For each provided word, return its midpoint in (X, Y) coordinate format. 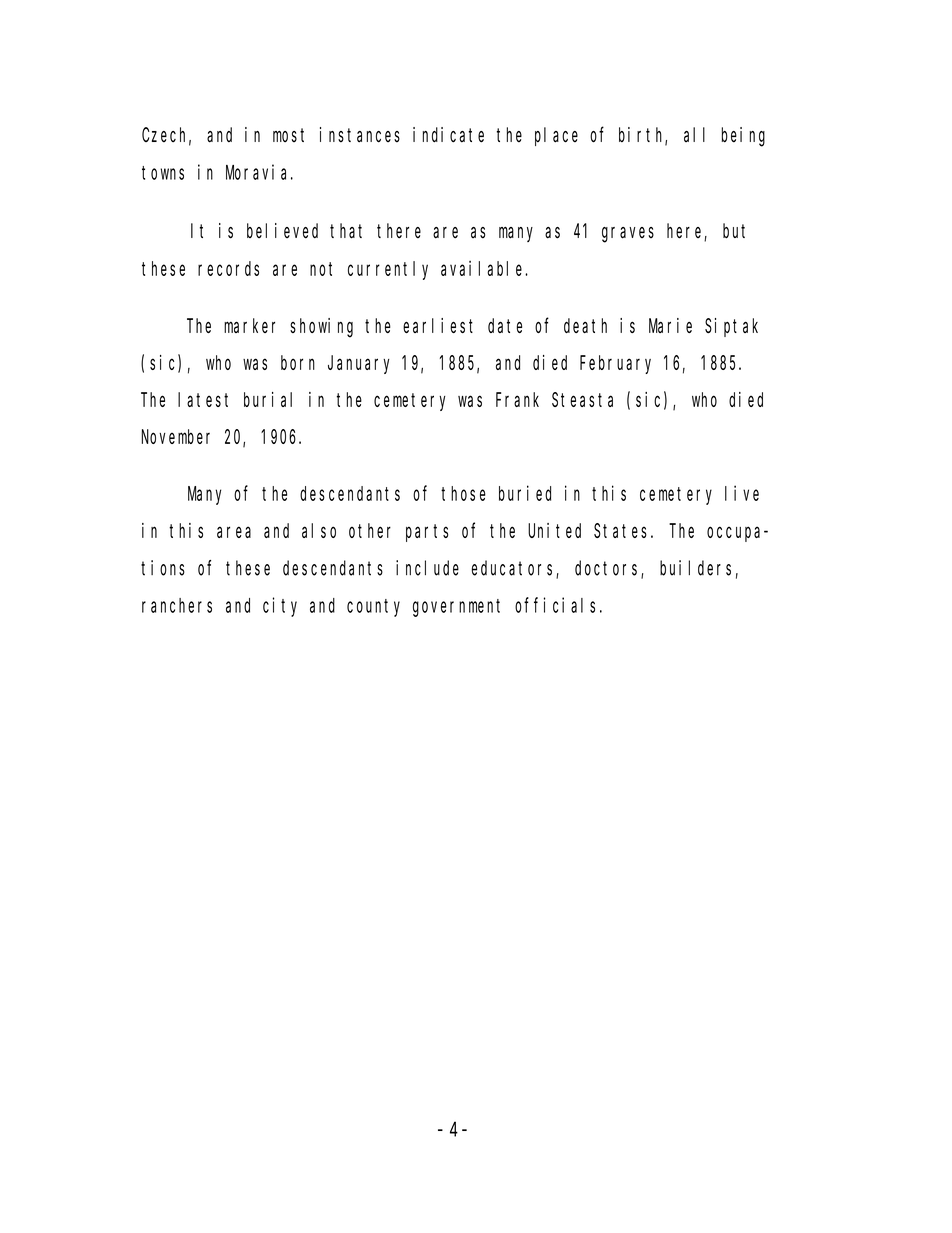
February (615, 364)
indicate (448, 135)
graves (628, 235)
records (228, 268)
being (743, 137)
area (234, 532)
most (288, 135)
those (463, 493)
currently (388, 270)
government (456, 608)
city (280, 607)
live (742, 493)
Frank (517, 399)
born (298, 362)
